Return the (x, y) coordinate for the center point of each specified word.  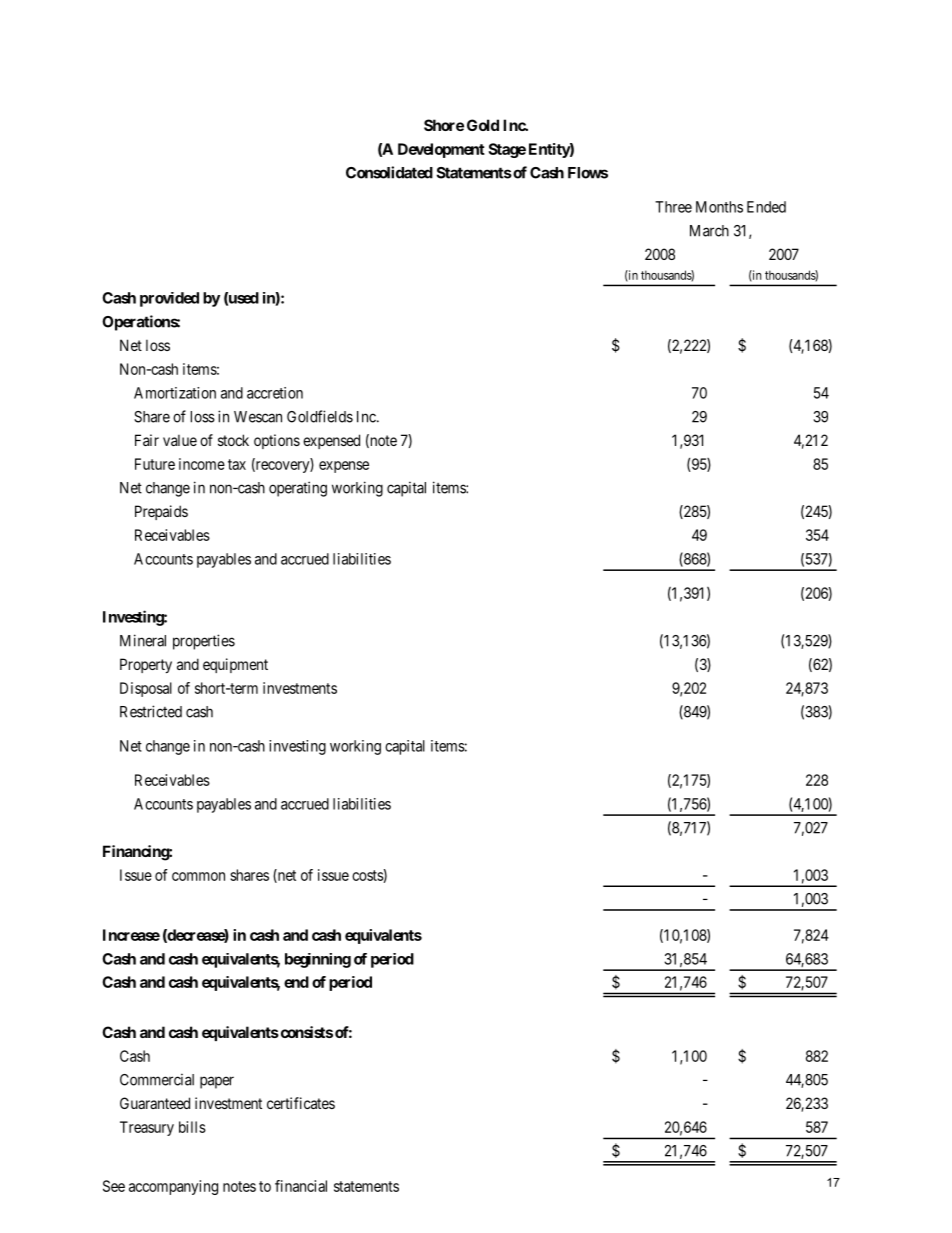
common (198, 876)
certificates (301, 1103)
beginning (318, 960)
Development (441, 150)
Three (673, 207)
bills (192, 1127)
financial (301, 1186)
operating (298, 489)
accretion (275, 393)
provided (169, 299)
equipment (235, 665)
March (709, 231)
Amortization (175, 393)
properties (204, 642)
